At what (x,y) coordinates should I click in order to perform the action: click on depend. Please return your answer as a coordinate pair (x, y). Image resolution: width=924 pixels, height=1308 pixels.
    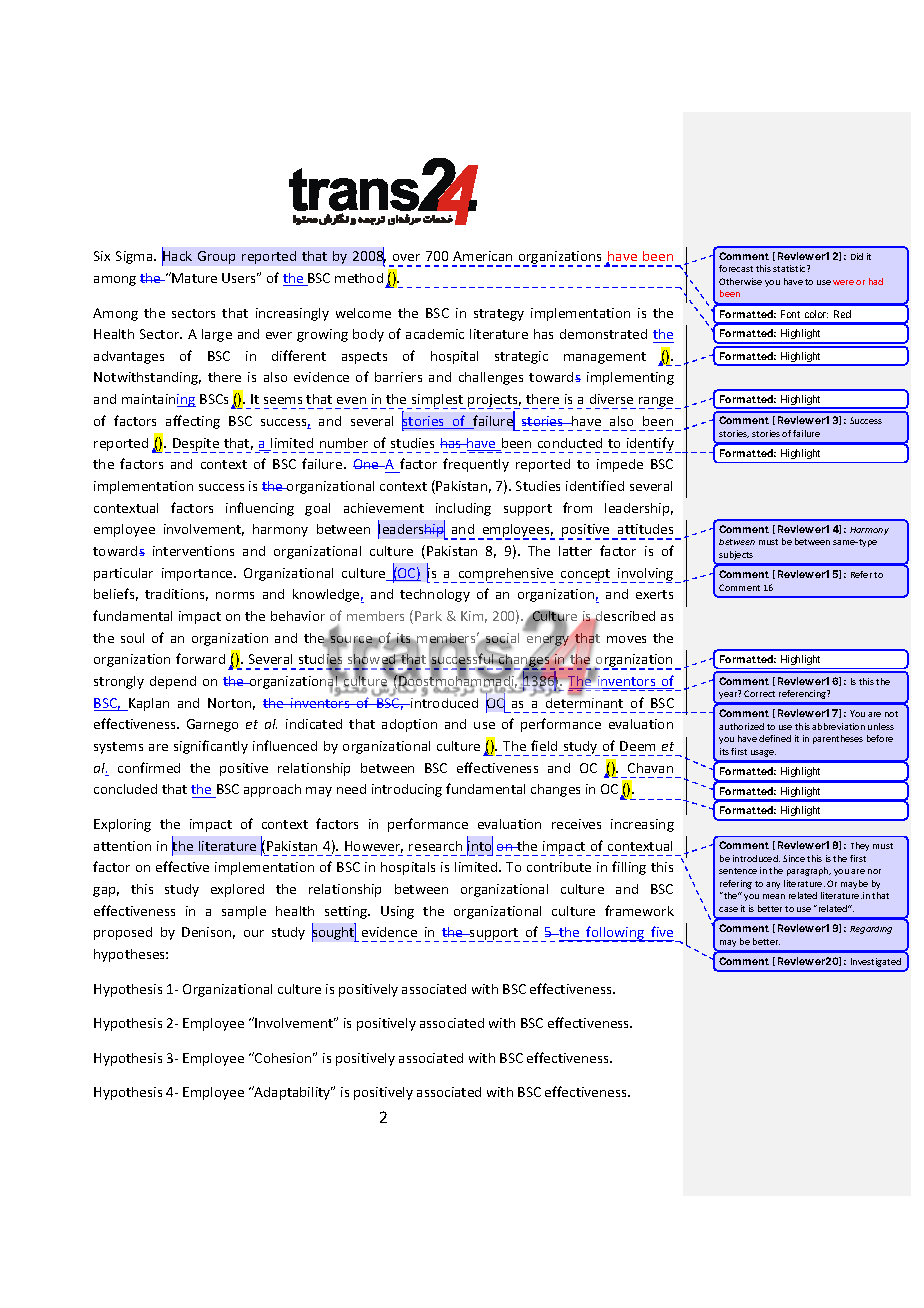
    Looking at the image, I should click on (173, 682).
